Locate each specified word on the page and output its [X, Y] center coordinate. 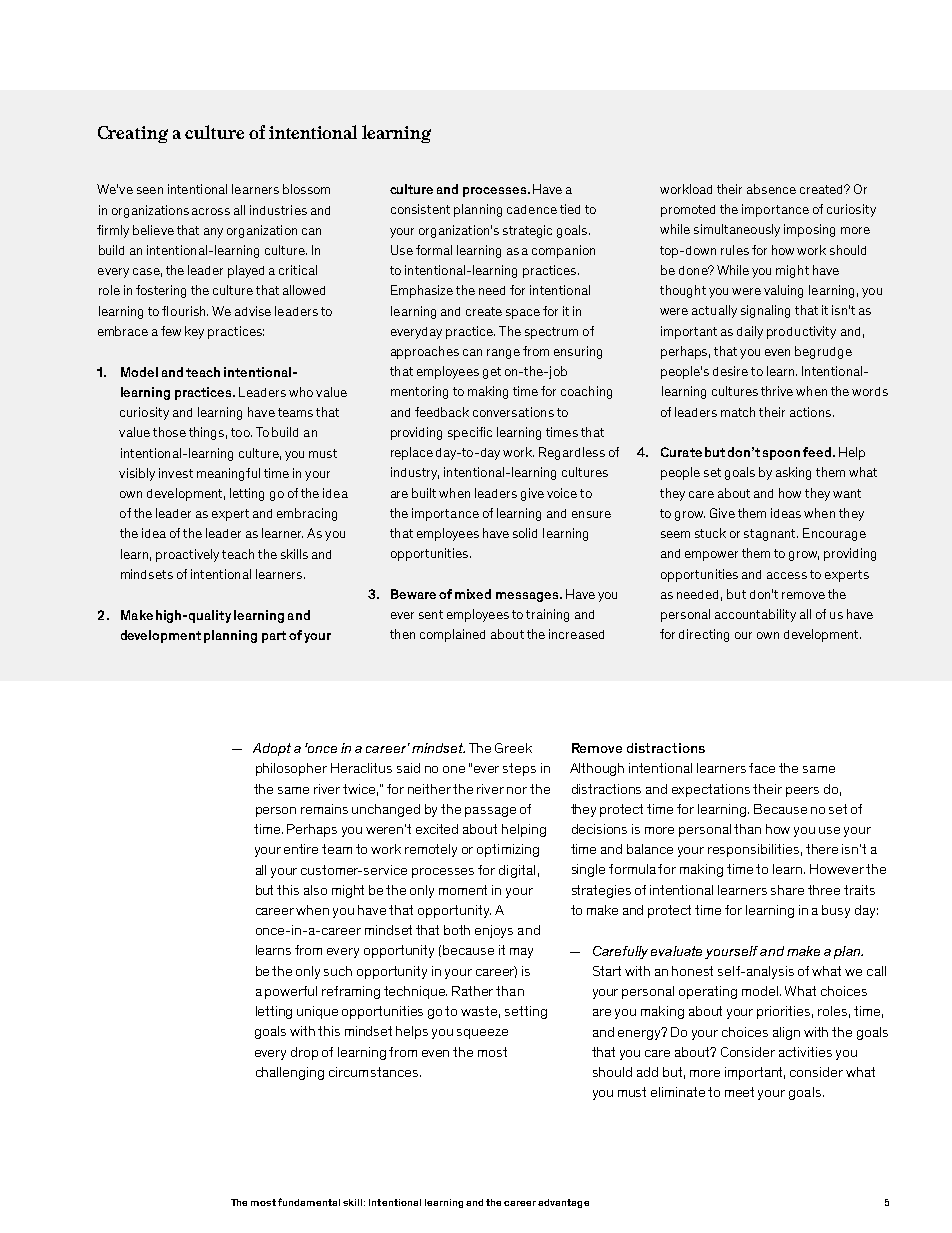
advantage [563, 1203]
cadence [532, 209]
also [315, 890]
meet [739, 1092]
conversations [513, 412]
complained [452, 635]
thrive [777, 391]
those [169, 432]
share [787, 890]
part [274, 637]
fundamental [309, 1202]
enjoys [494, 931]
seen [150, 190]
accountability [755, 615]
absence [771, 189]
